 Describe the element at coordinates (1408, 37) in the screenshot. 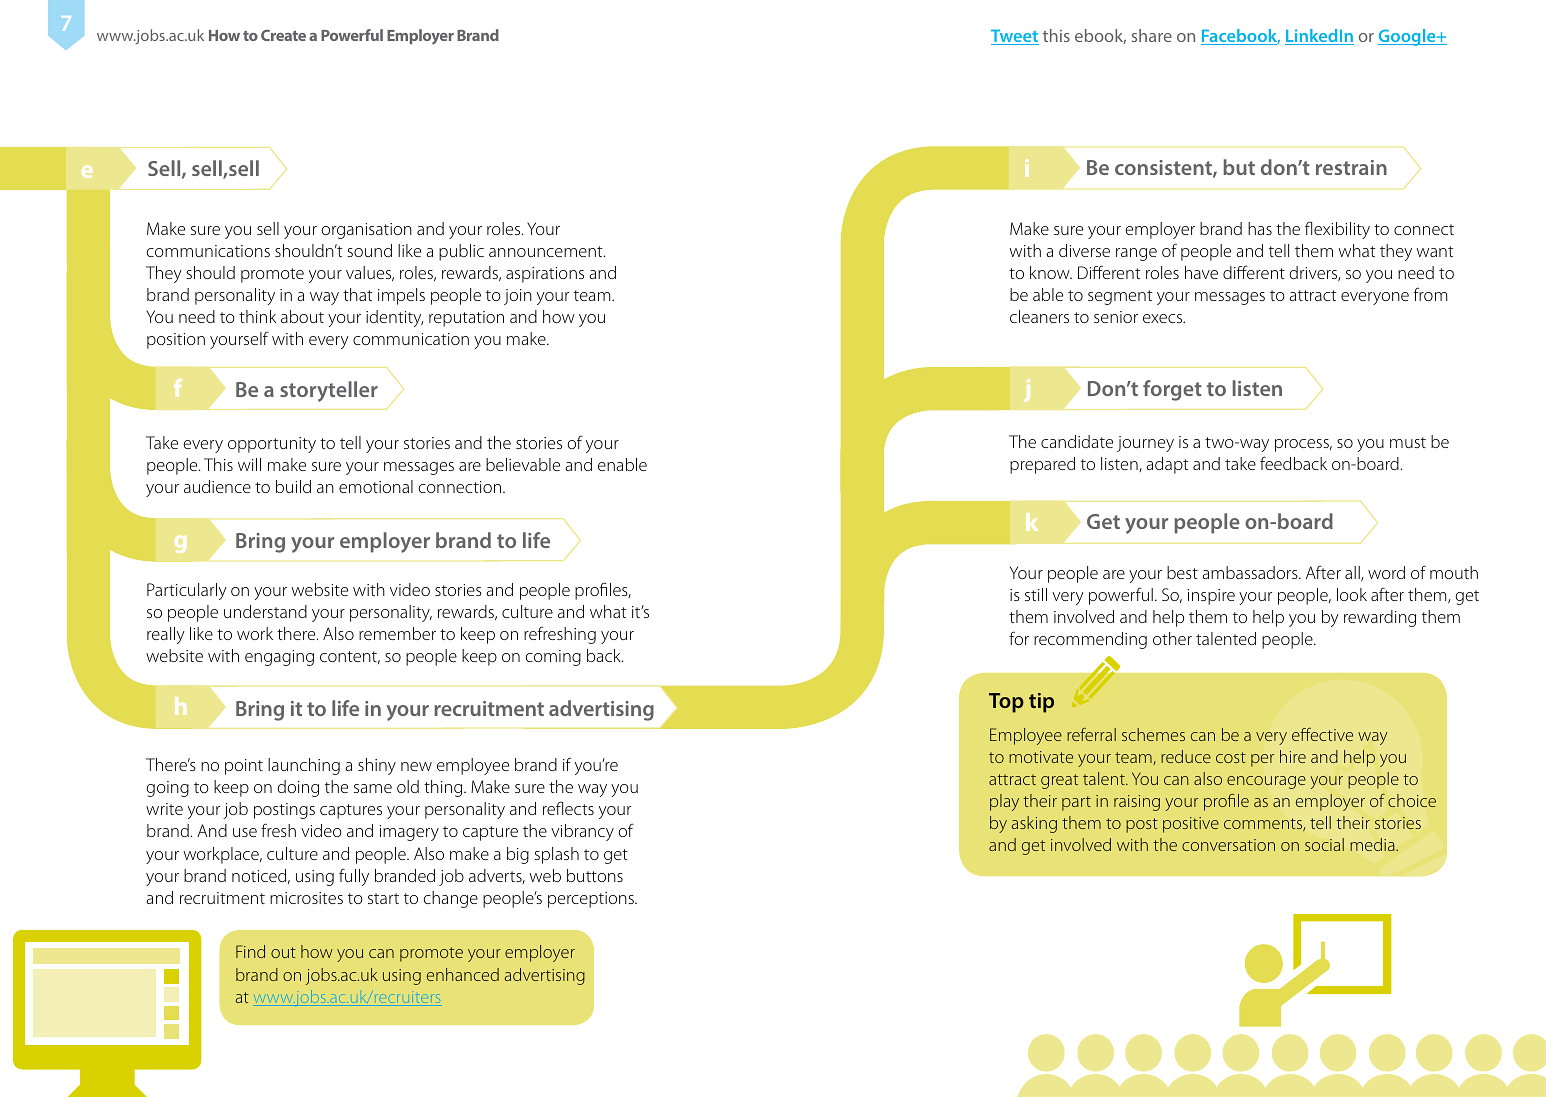

I see `Google` at that location.
